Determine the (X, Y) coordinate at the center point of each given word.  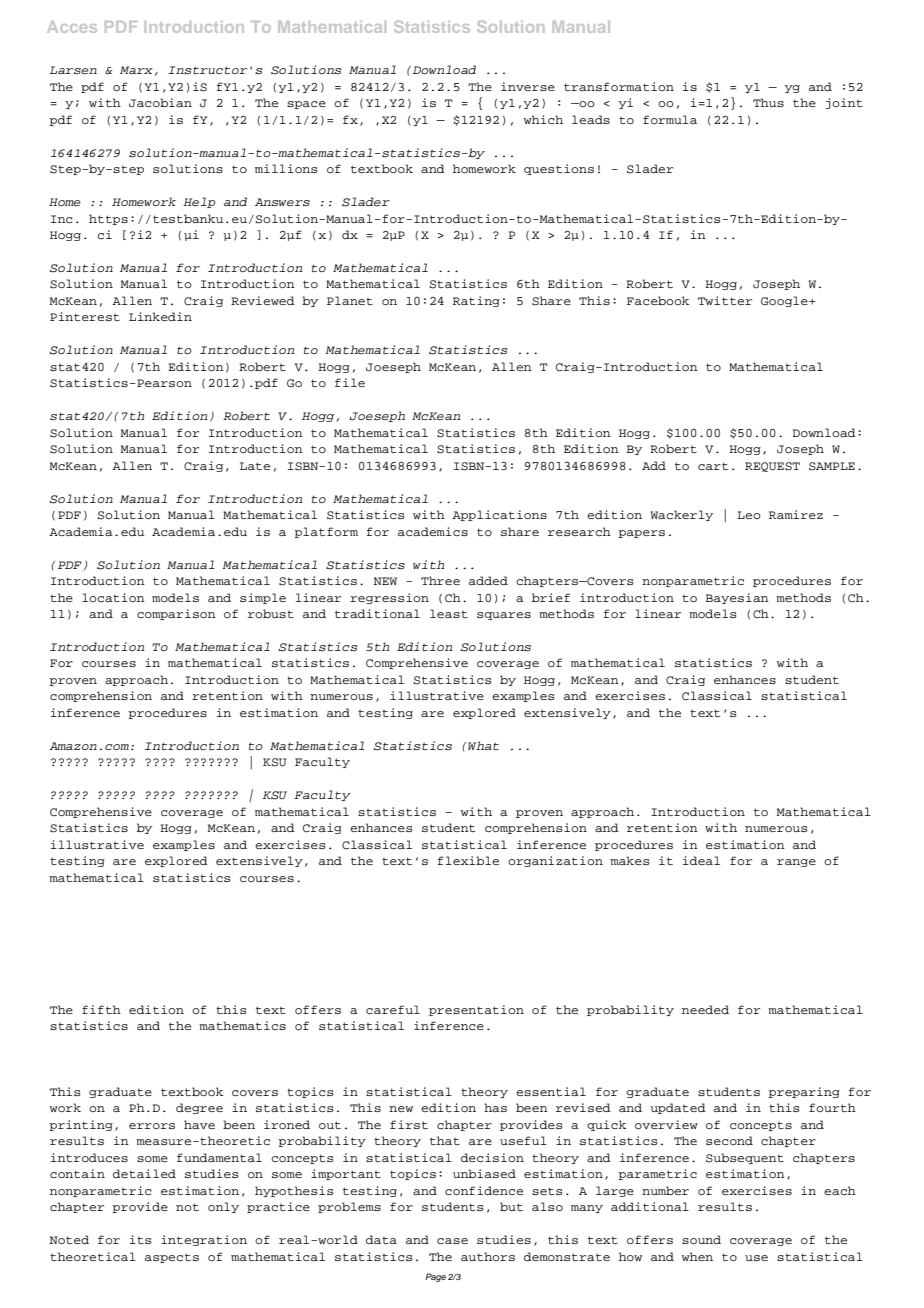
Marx (136, 70)
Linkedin (160, 316)
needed (705, 1009)
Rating (476, 301)
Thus (768, 102)
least (449, 613)
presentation (476, 1010)
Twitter (725, 300)
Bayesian (737, 598)
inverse (528, 86)
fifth (101, 1009)
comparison (176, 614)
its (141, 1239)
